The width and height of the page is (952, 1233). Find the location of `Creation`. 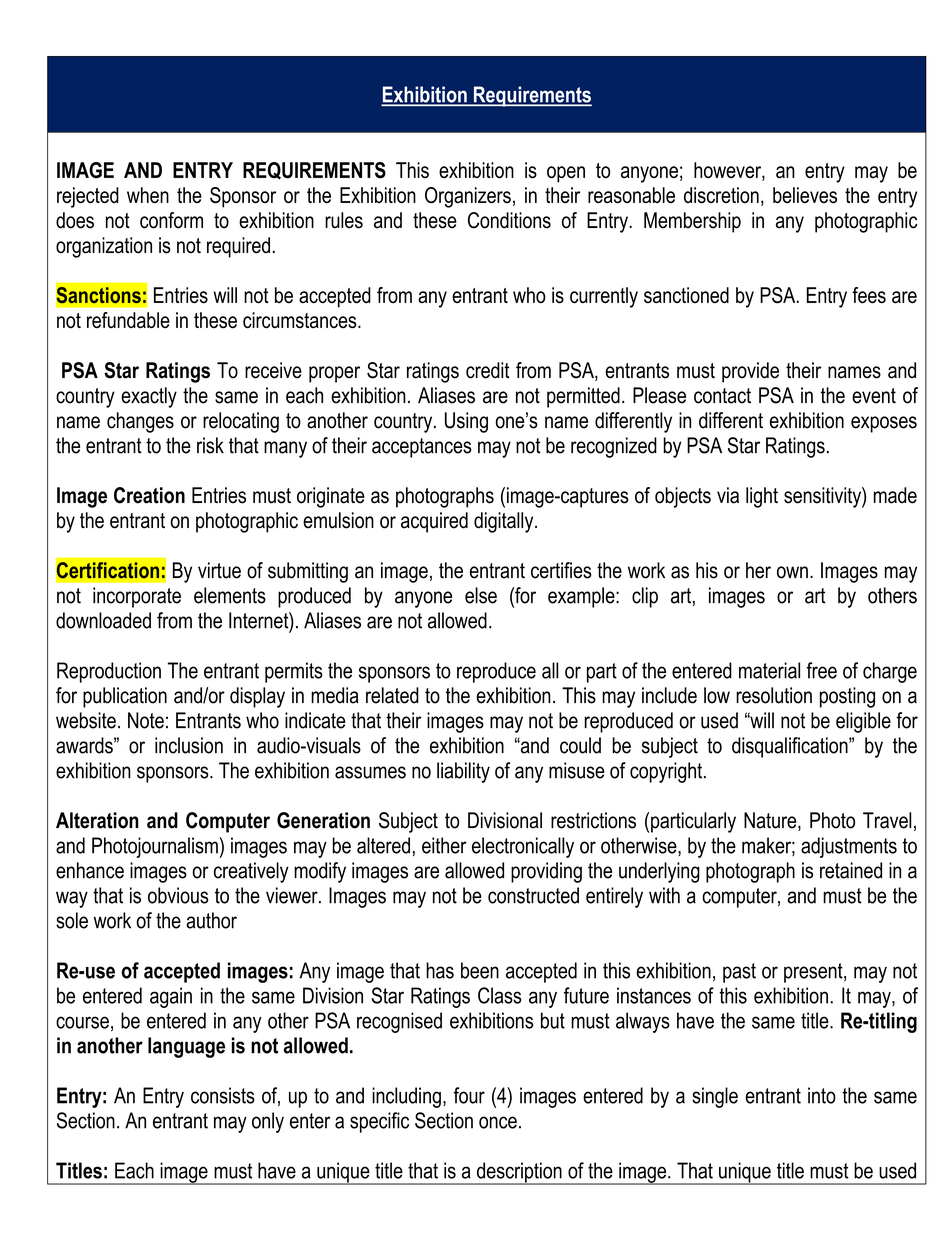

Creation is located at coordinates (149, 495).
